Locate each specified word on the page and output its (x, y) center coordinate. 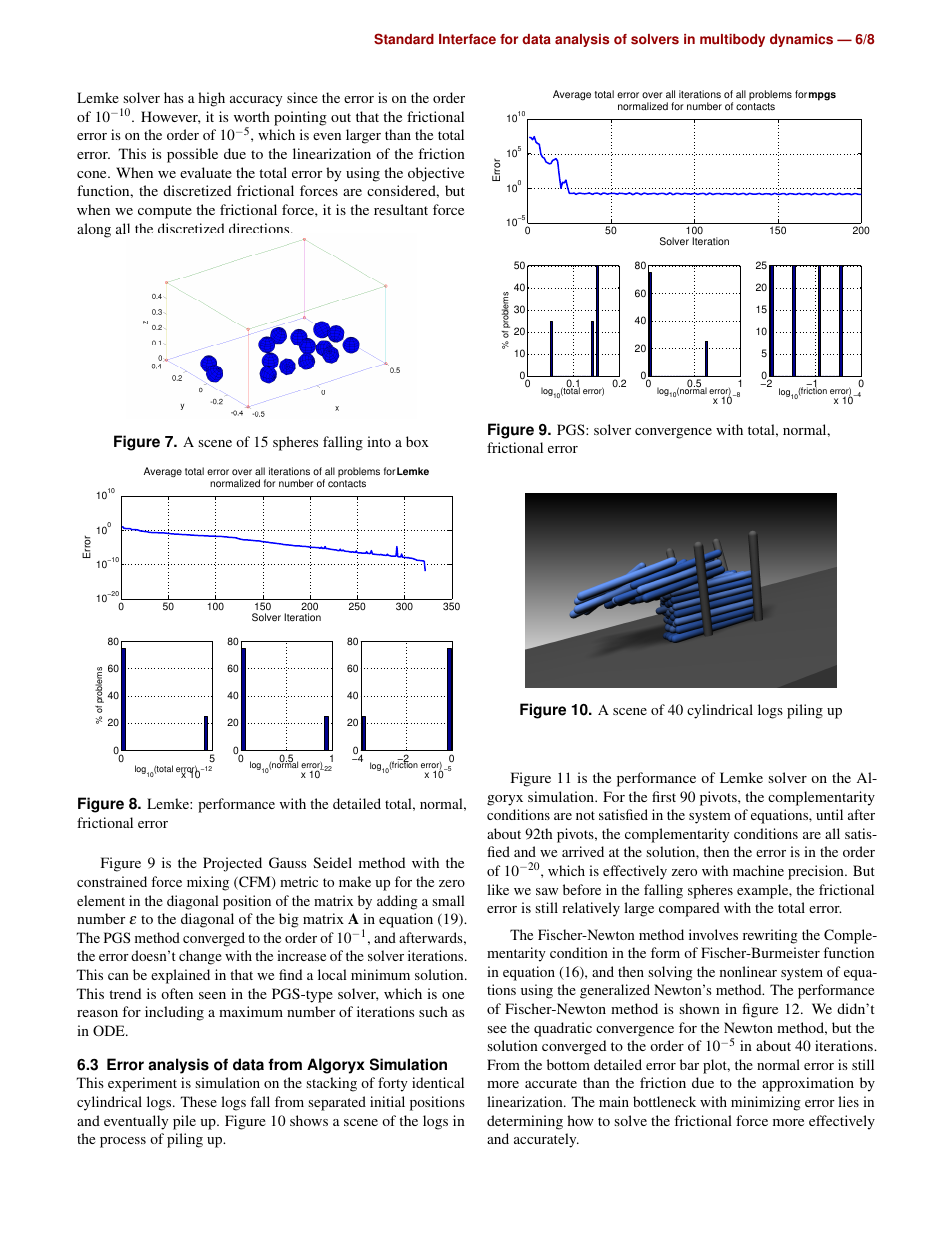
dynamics (801, 40)
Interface (467, 39)
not (585, 815)
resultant (401, 209)
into (379, 441)
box (417, 441)
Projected (232, 864)
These (198, 1101)
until (829, 814)
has (174, 97)
